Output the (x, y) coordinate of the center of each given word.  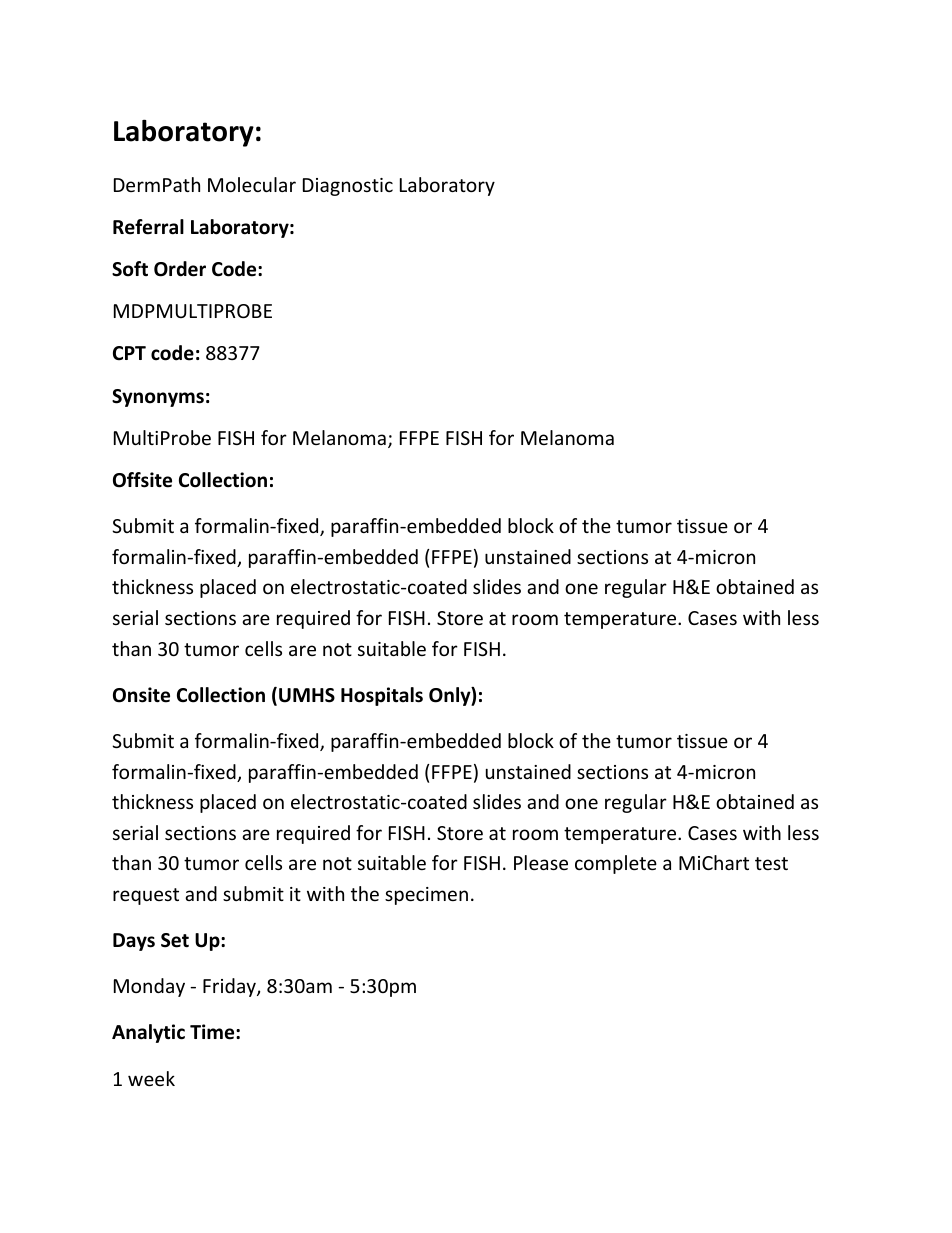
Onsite (141, 695)
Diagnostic (348, 187)
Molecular (252, 184)
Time (213, 1032)
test (771, 863)
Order (180, 269)
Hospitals (382, 696)
